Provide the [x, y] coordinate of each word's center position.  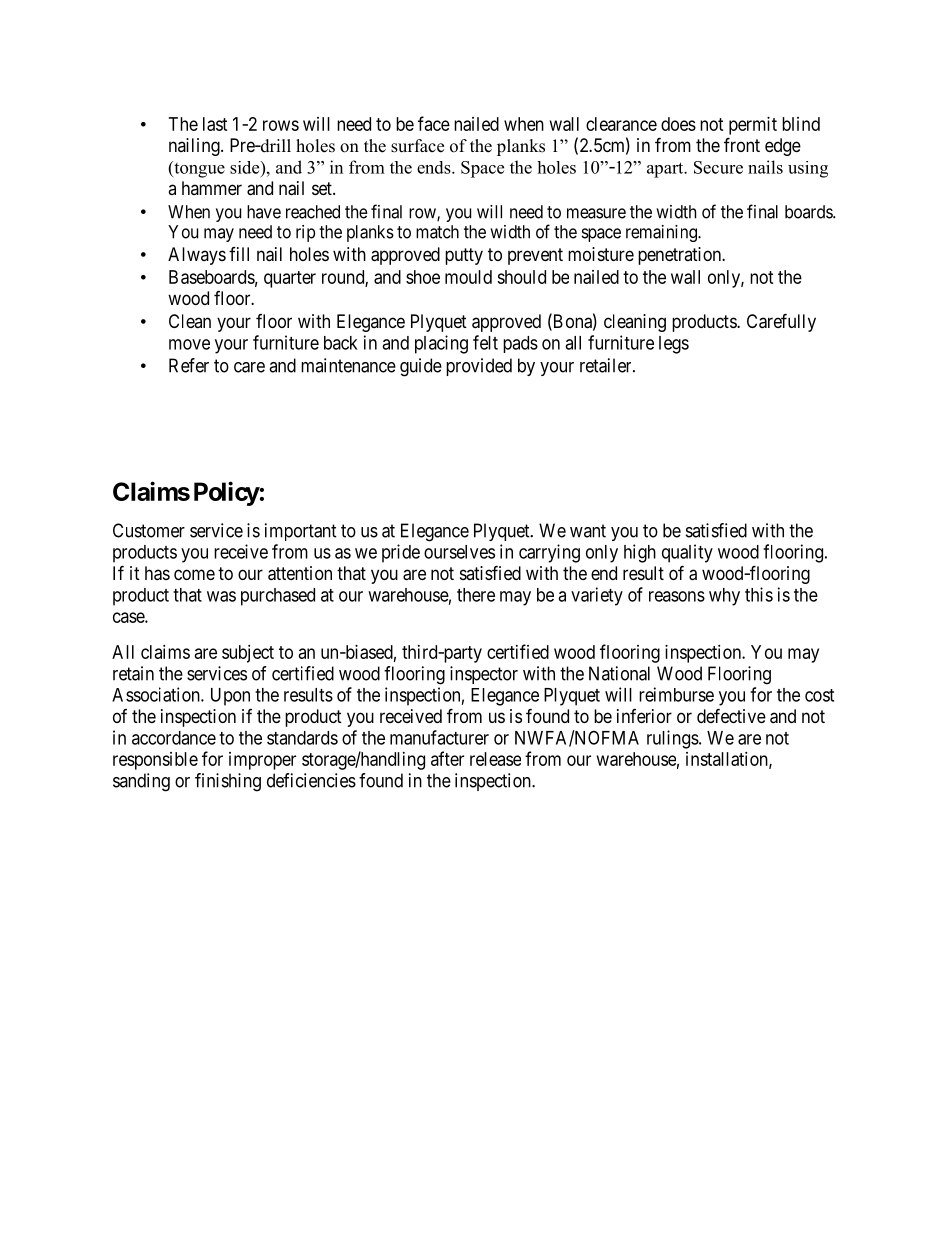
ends [435, 167]
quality [687, 553]
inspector [484, 675]
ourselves [459, 552]
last [215, 124]
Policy [227, 493]
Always [197, 256]
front [742, 144]
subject [248, 654]
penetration [681, 256]
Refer [189, 365]
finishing [228, 782]
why [724, 597]
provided [479, 367]
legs [674, 345]
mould [468, 277]
